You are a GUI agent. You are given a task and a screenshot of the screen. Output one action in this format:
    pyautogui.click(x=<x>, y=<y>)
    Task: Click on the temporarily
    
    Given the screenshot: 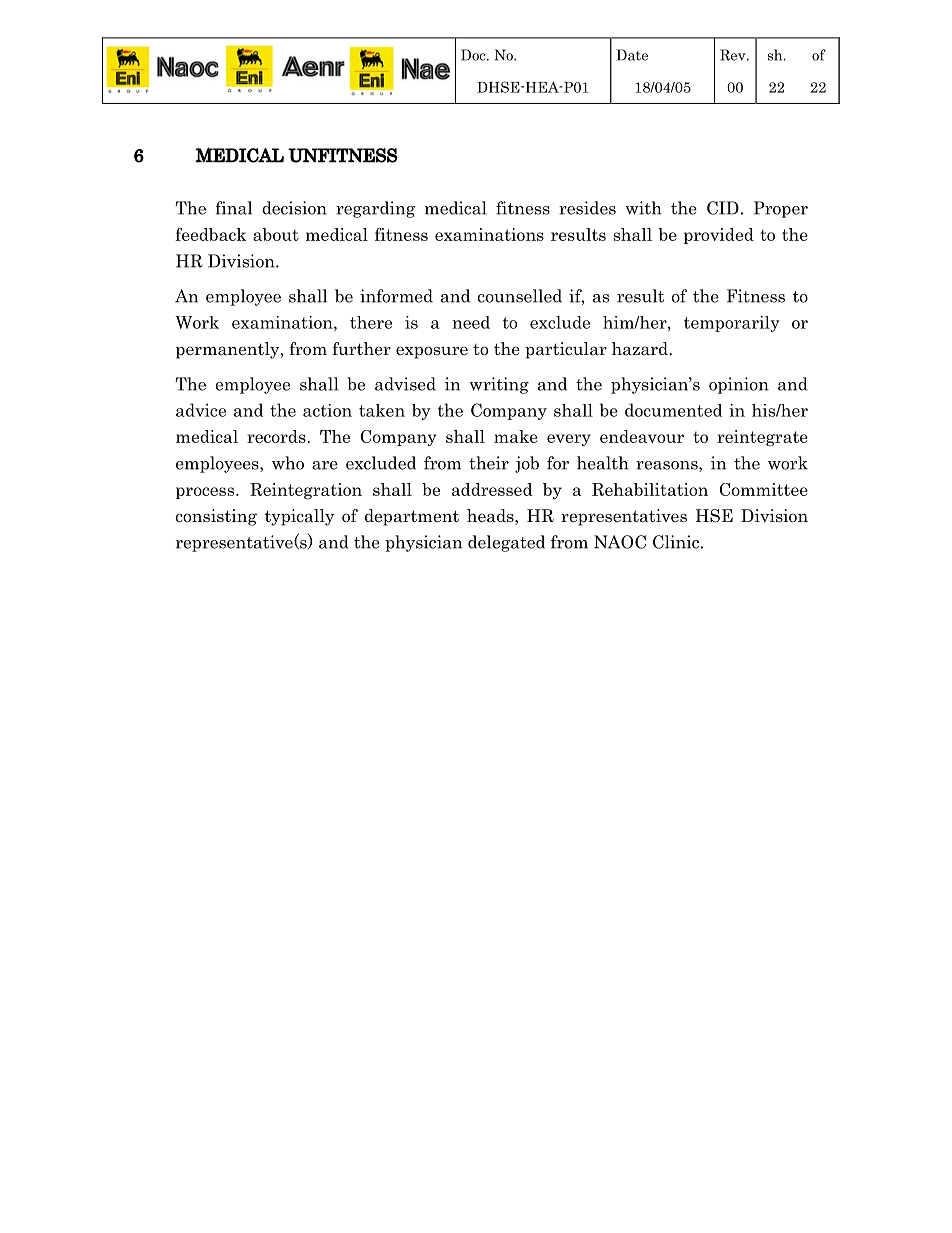 What is the action you would take?
    pyautogui.click(x=732, y=324)
